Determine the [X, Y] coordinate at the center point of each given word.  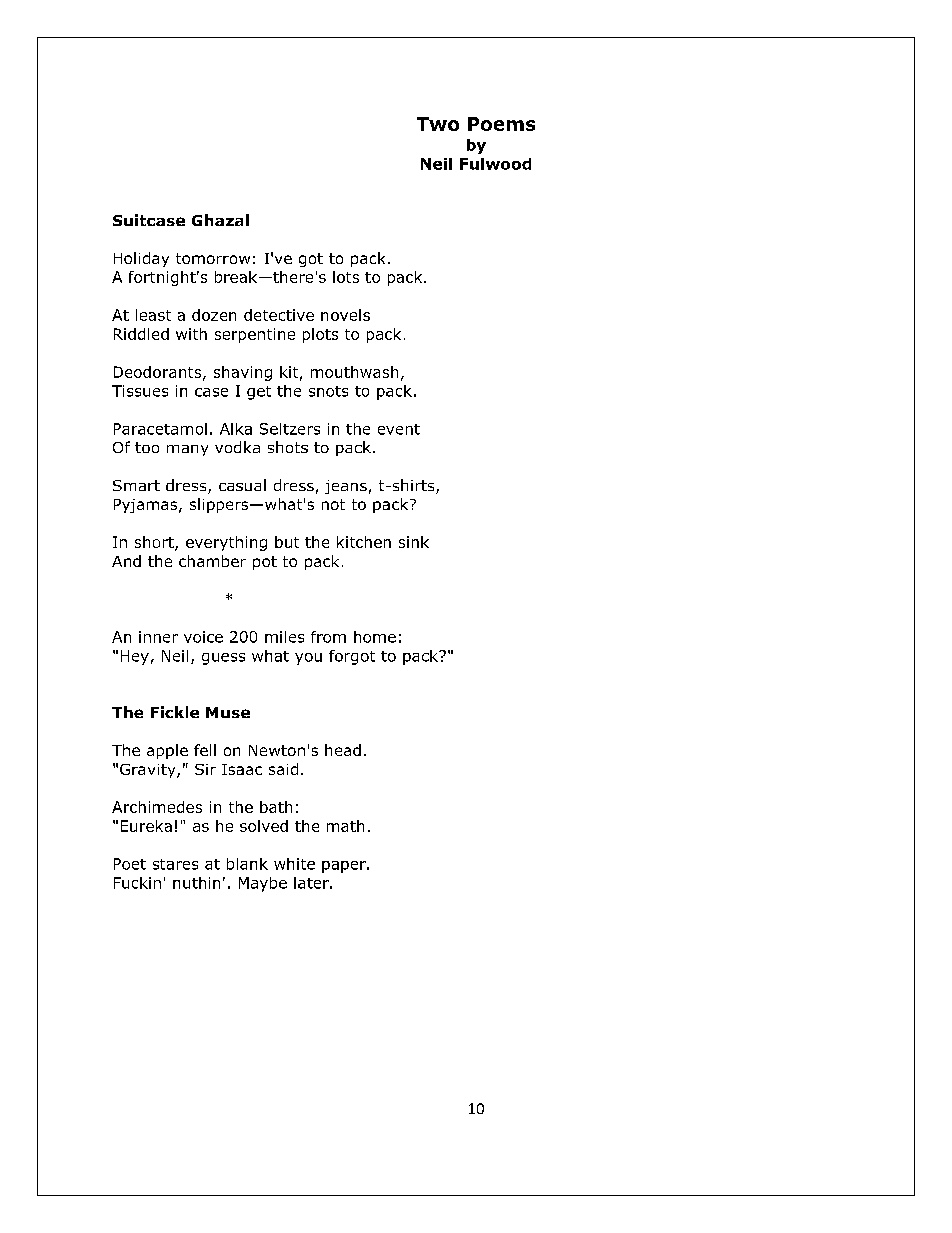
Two [438, 124]
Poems [501, 124]
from [328, 637]
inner [158, 637]
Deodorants [159, 373]
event [399, 429]
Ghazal [220, 220]
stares [175, 864]
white [294, 864]
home [375, 637]
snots [328, 391]
